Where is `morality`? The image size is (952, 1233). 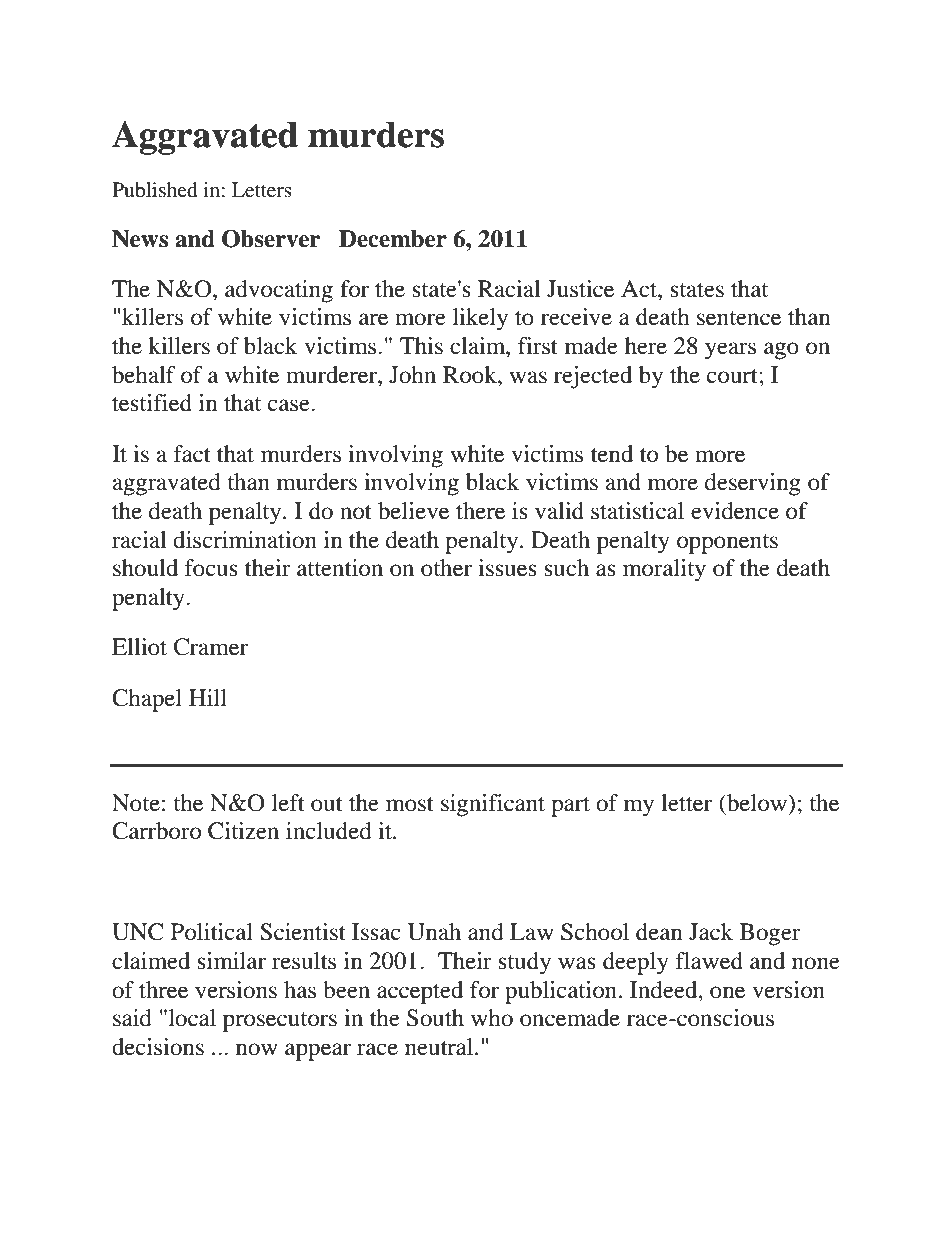 morality is located at coordinates (664, 570).
